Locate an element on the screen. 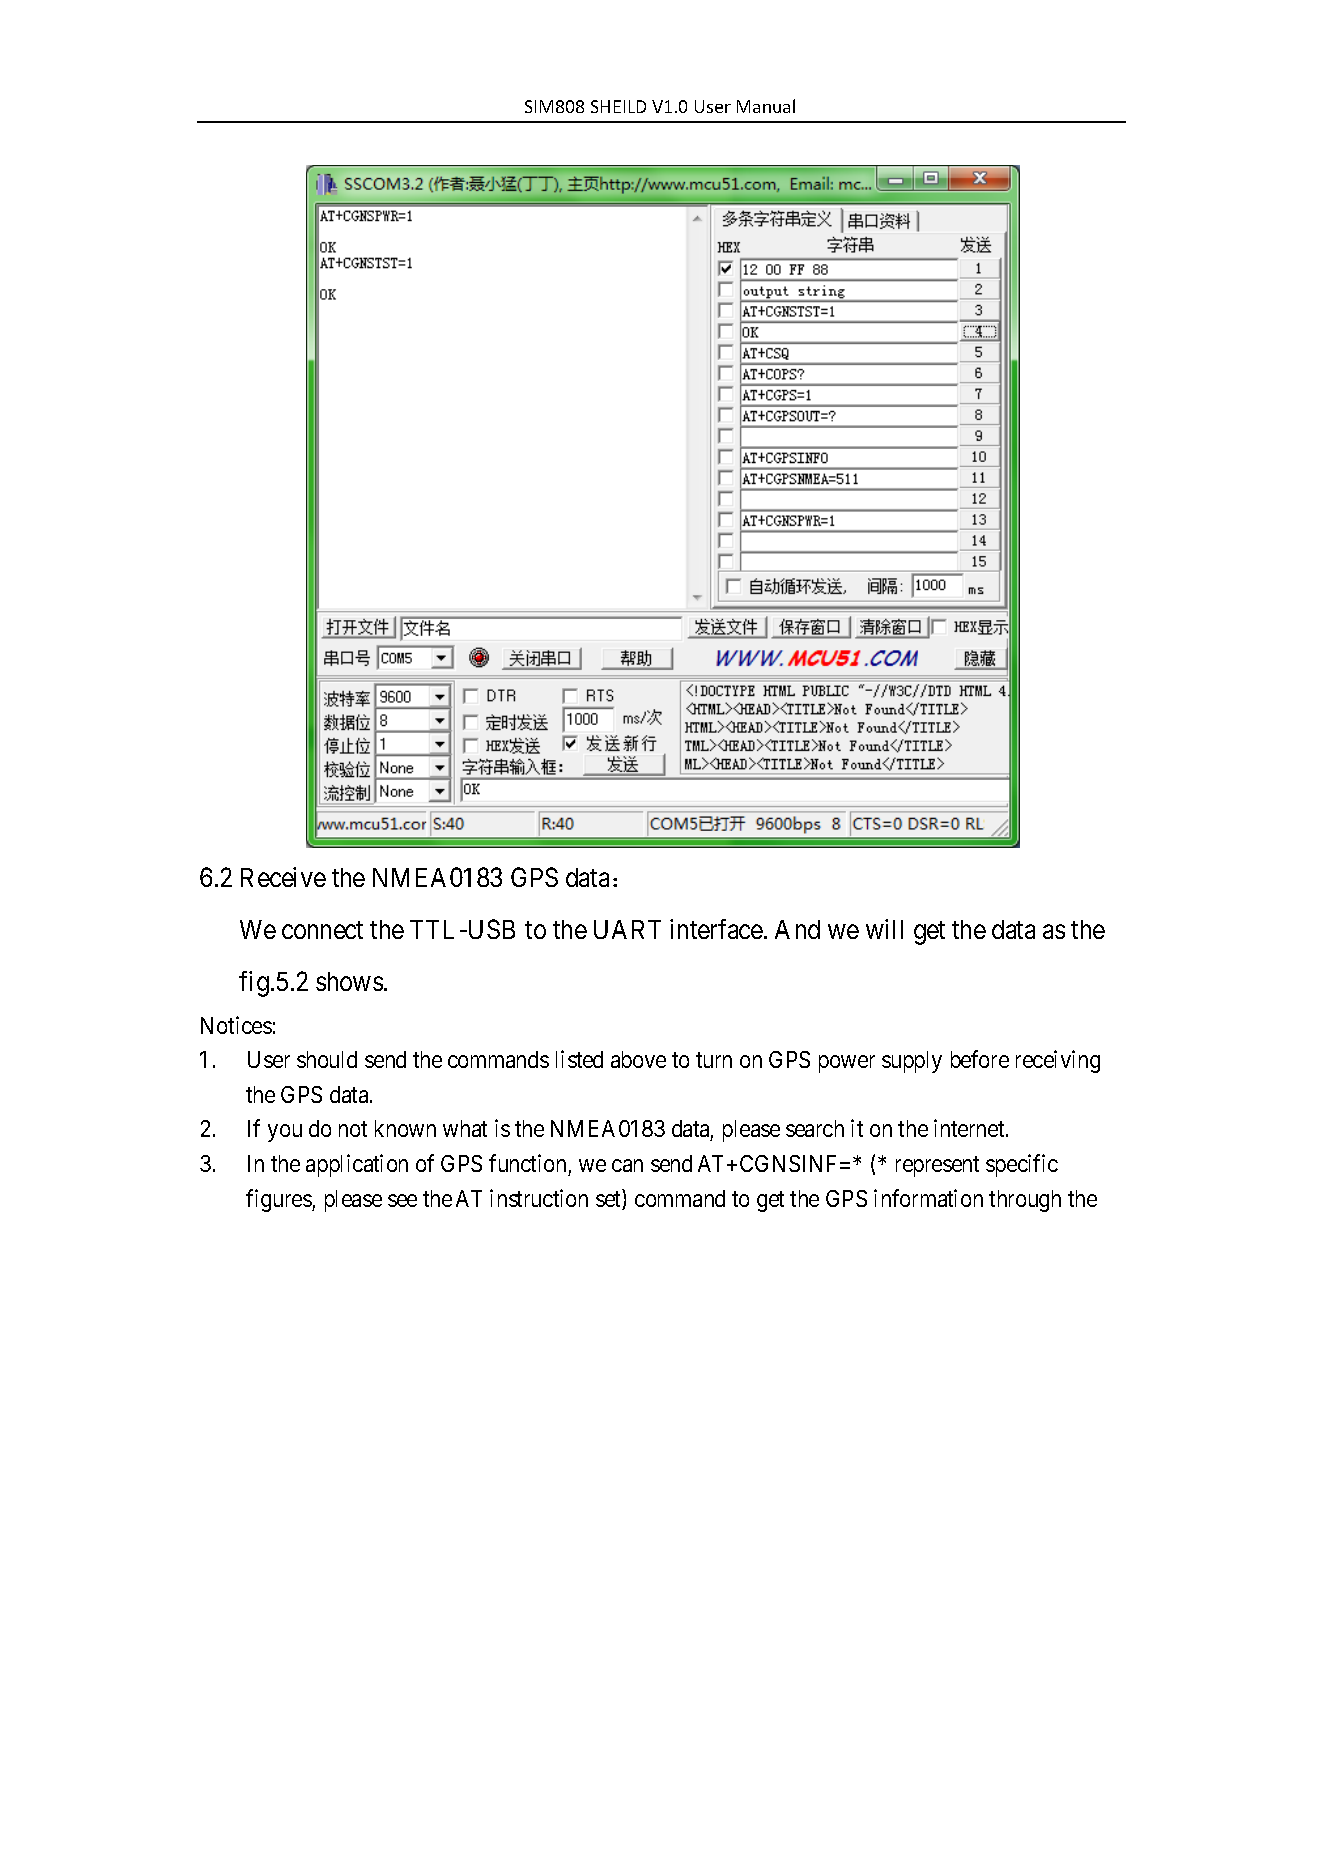 The height and width of the screenshot is (1869, 1322). Receive is located at coordinates (283, 877).
